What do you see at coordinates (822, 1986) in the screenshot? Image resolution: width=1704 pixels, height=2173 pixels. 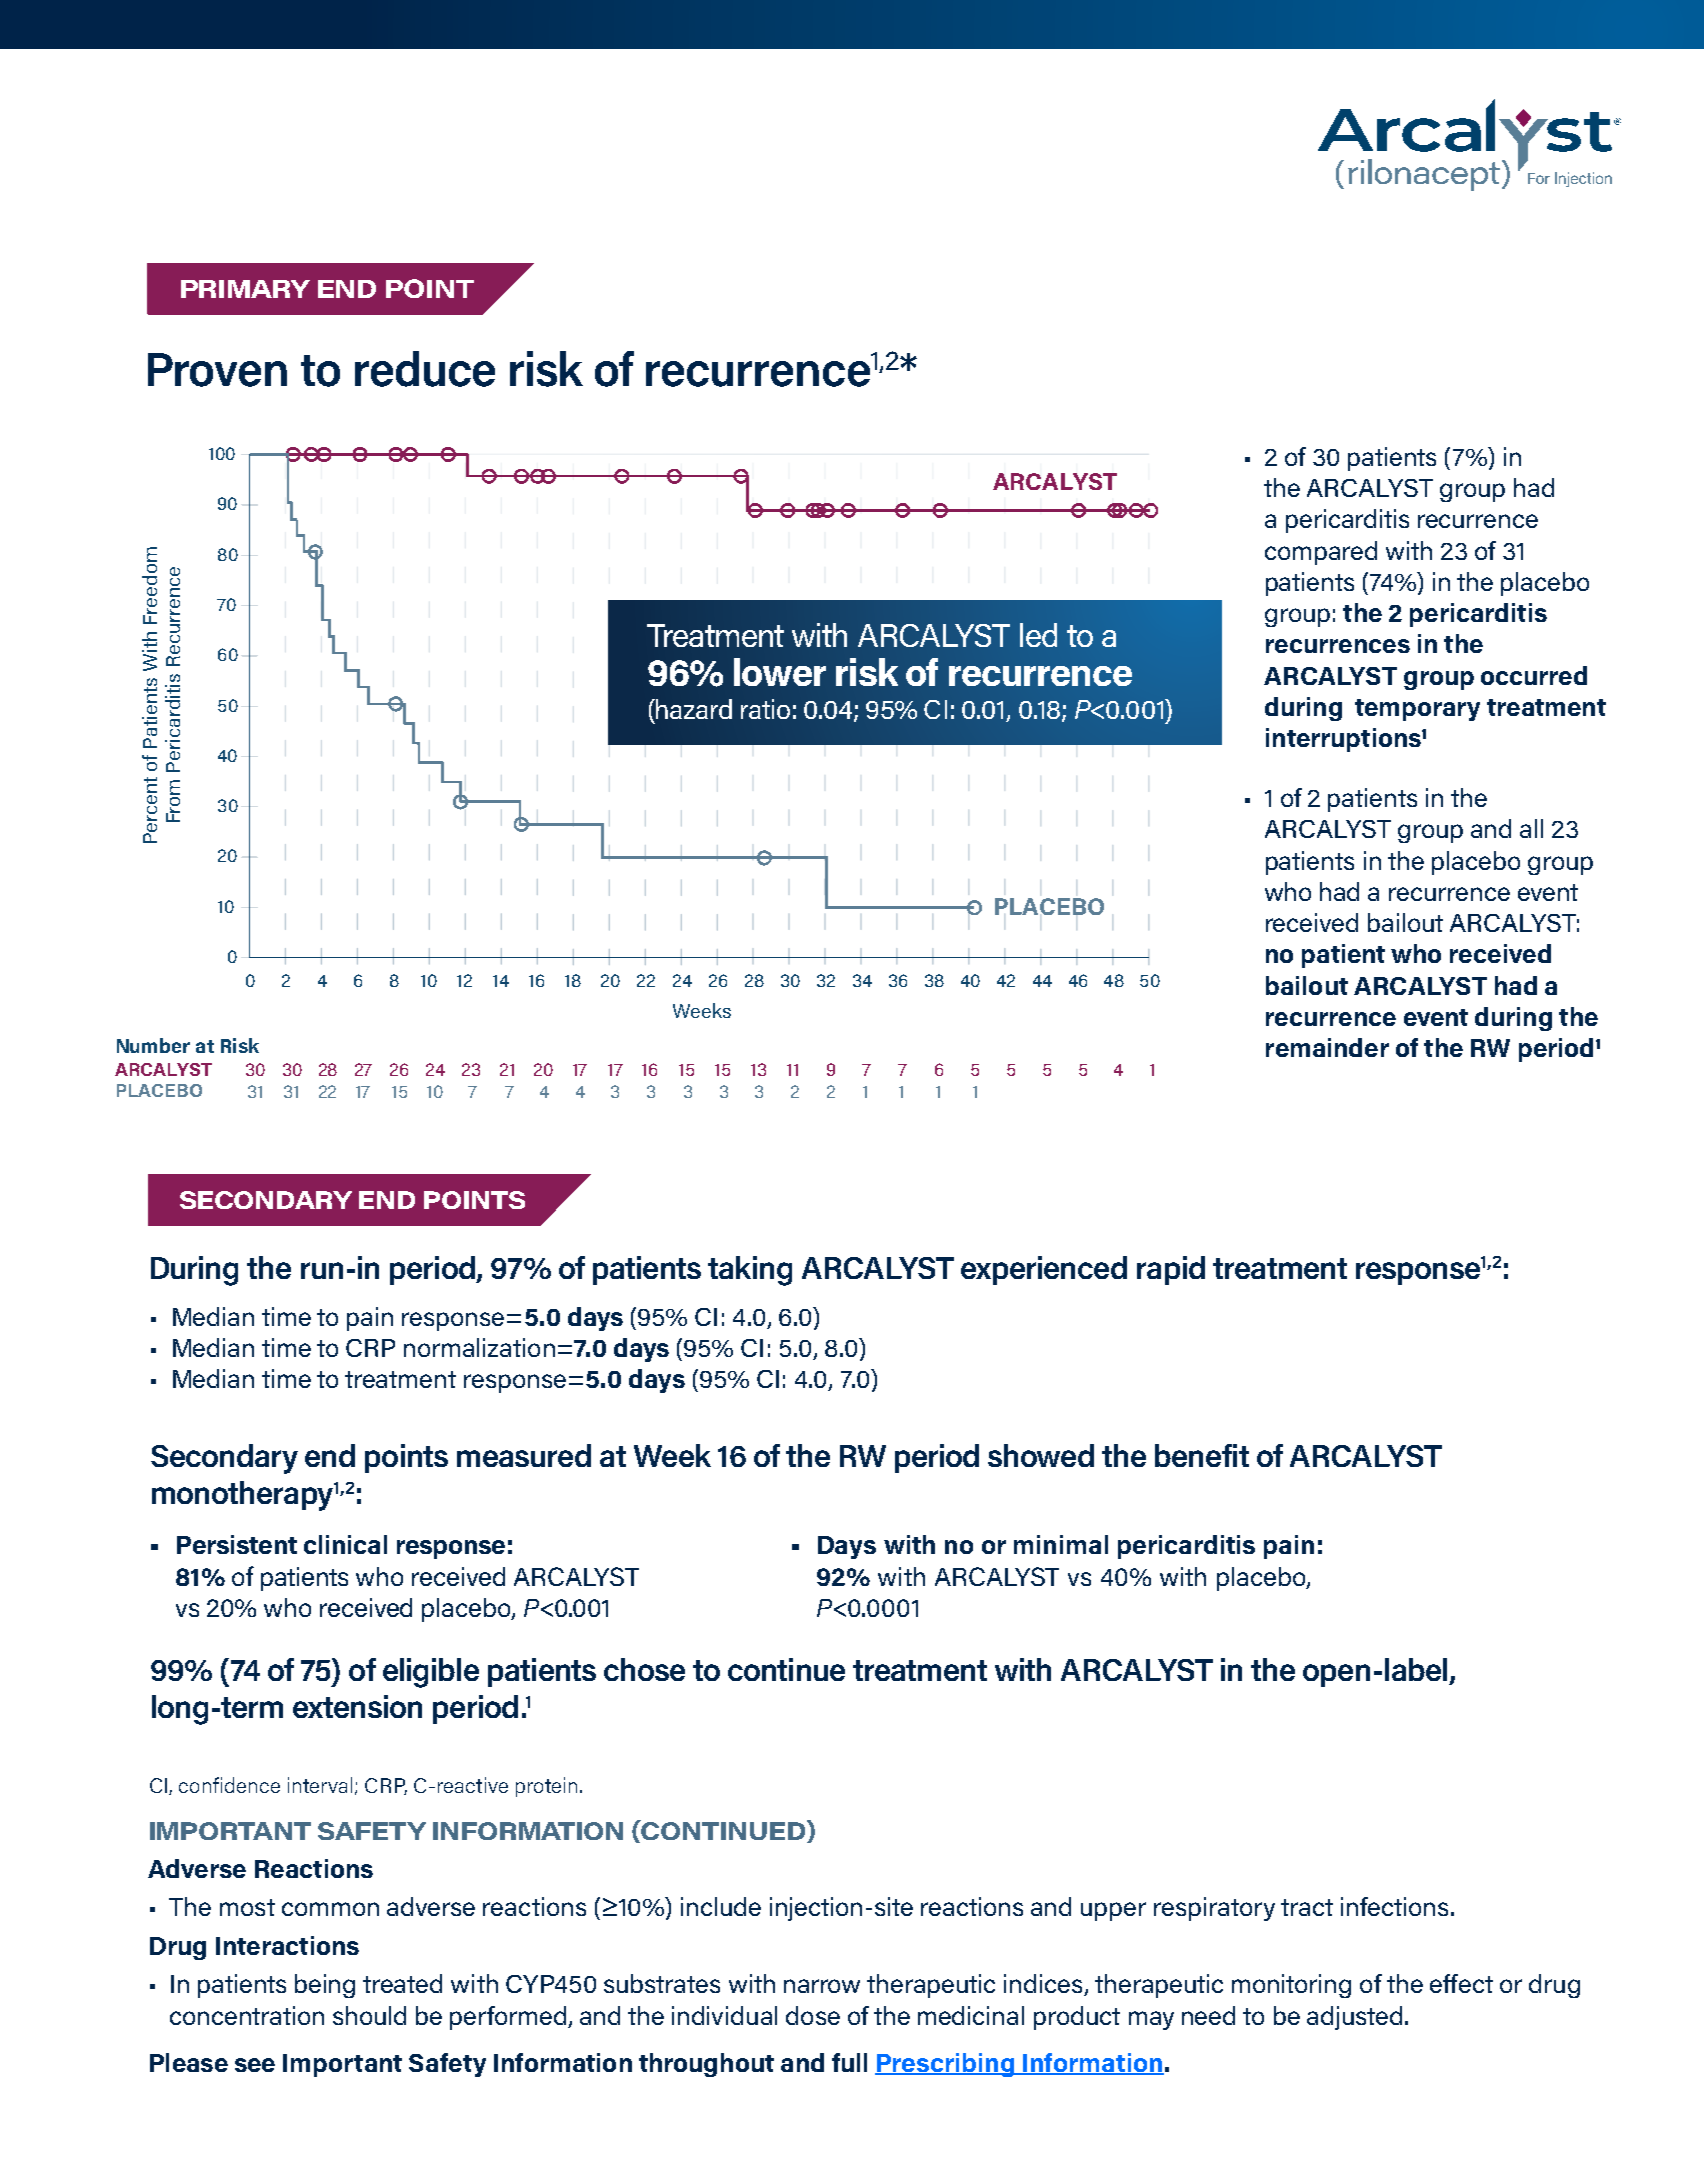 I see `narrow` at bounding box center [822, 1986].
